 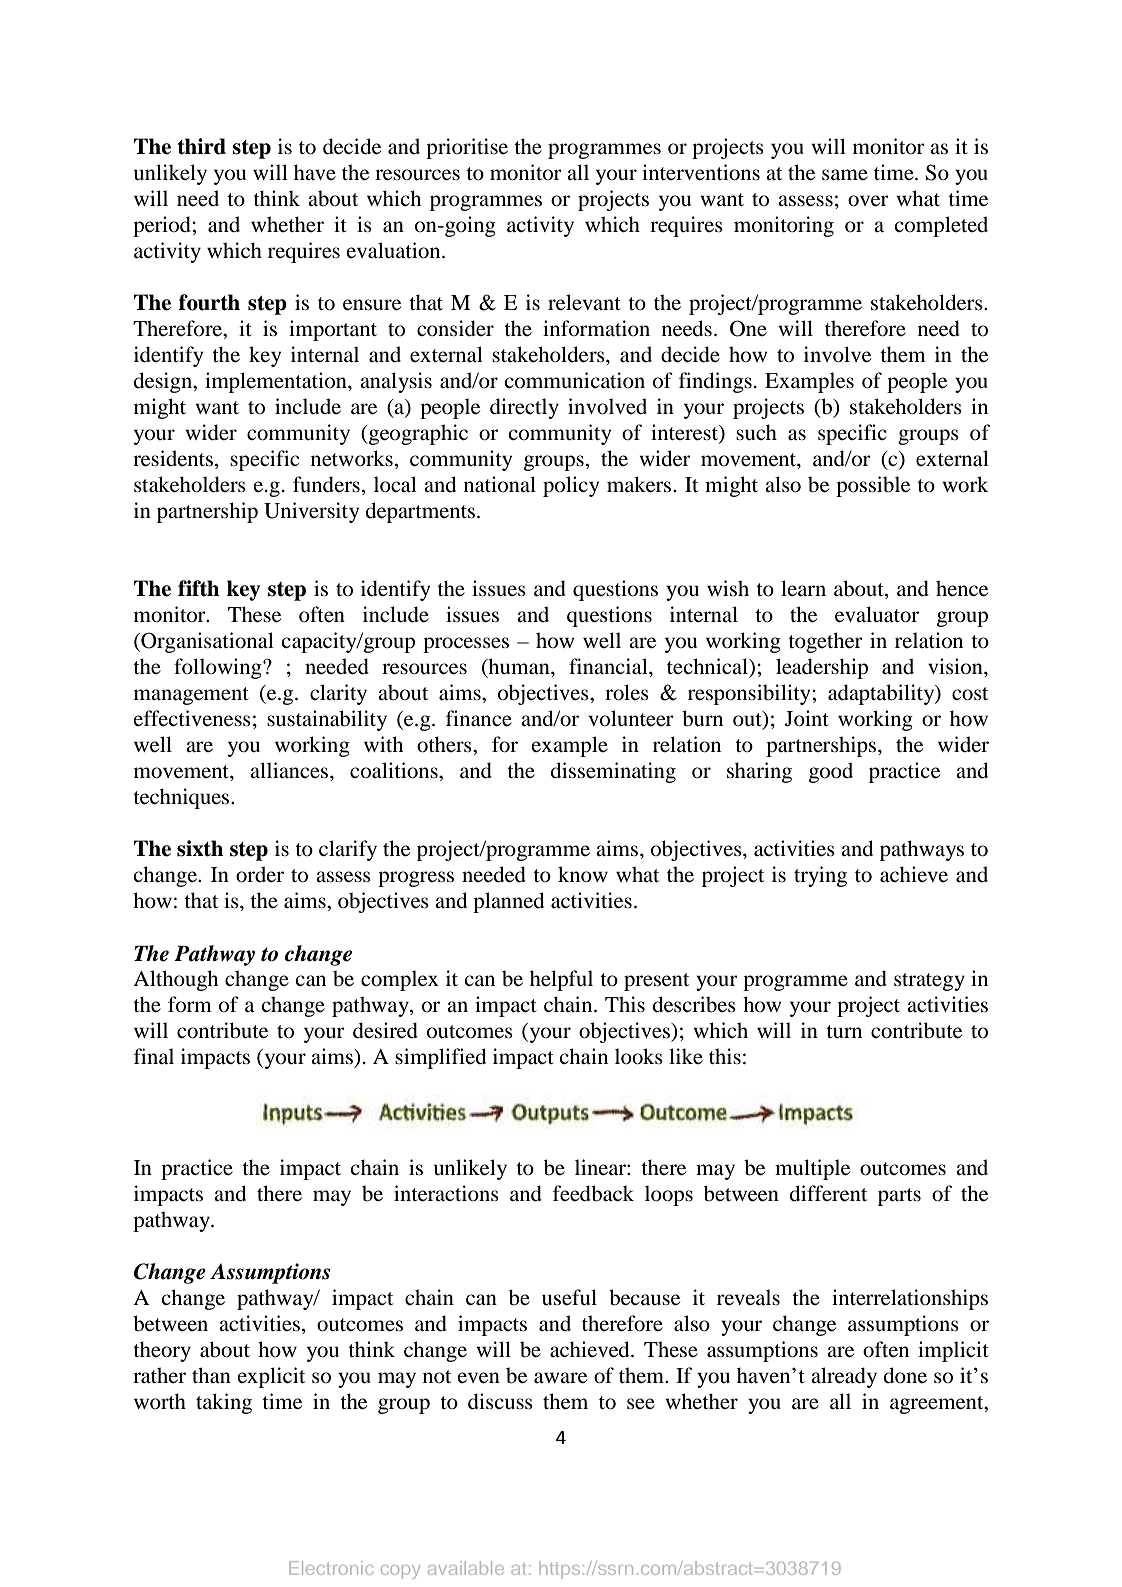 What do you see at coordinates (202, 146) in the document?
I see `third` at bounding box center [202, 146].
